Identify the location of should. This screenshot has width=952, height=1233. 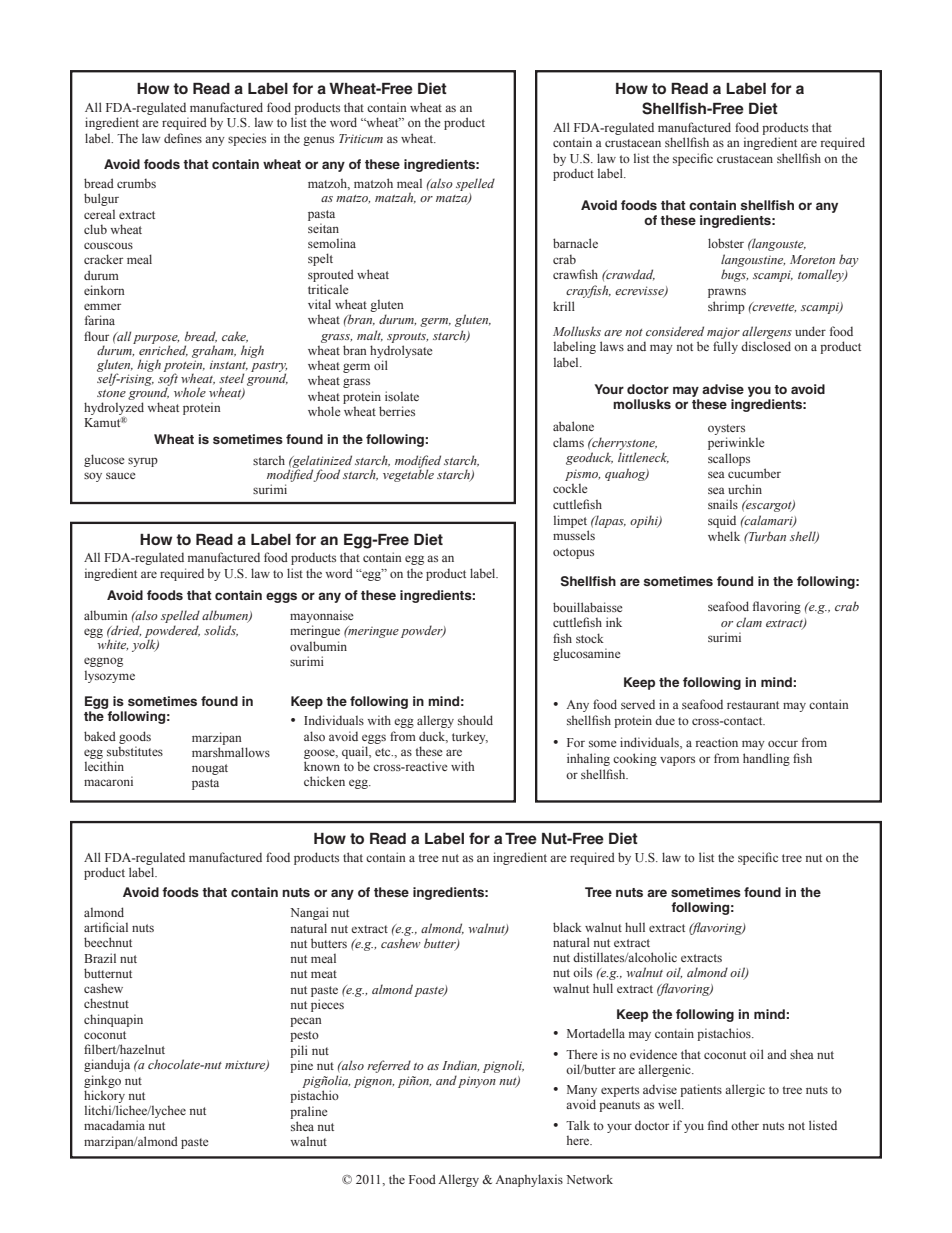
(475, 720).
